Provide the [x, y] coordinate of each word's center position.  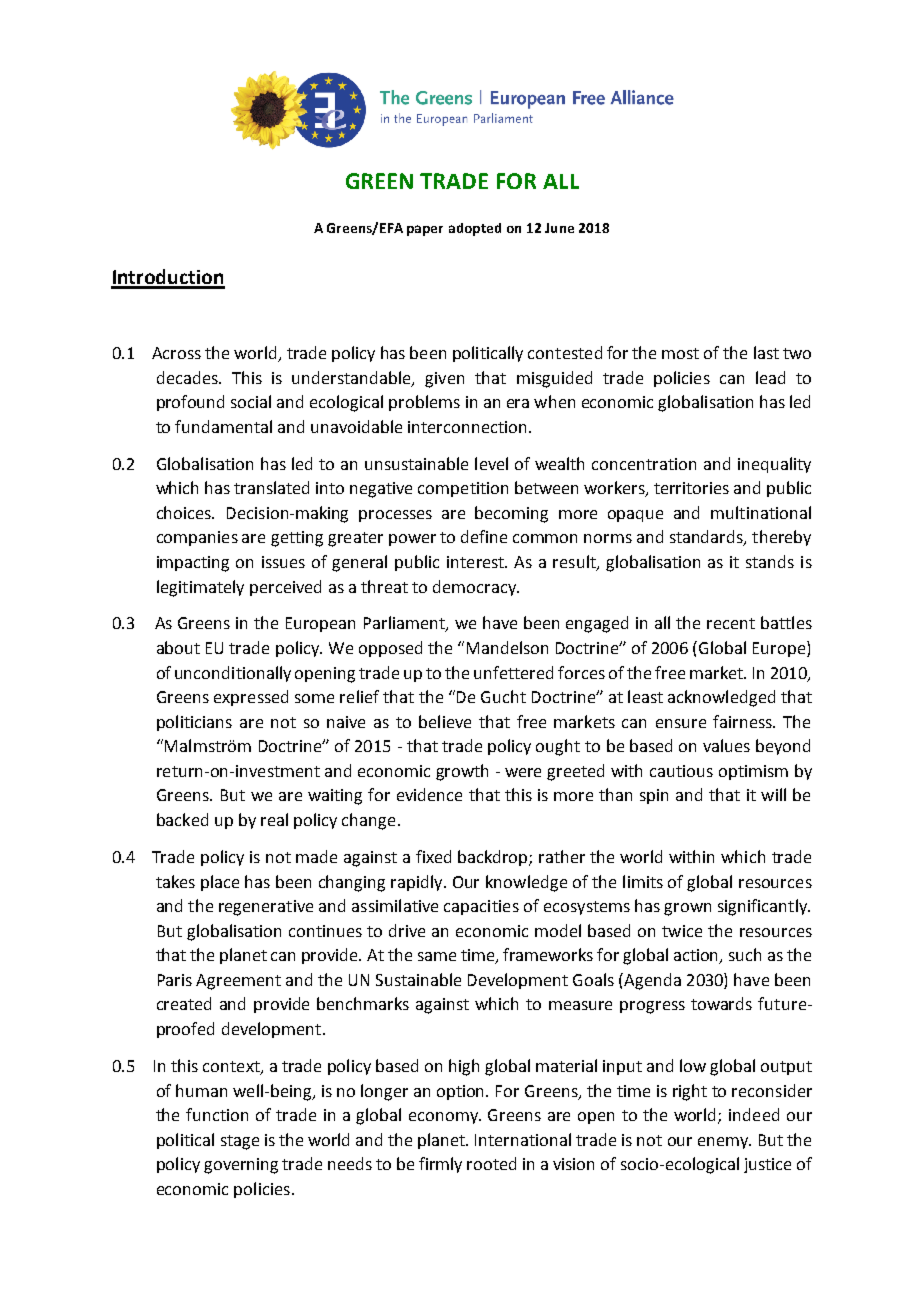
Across [176, 353]
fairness [743, 721]
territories [691, 488]
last [766, 352]
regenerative [266, 908]
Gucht [503, 696]
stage [240, 1142]
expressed [251, 698]
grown [687, 909]
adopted [475, 229]
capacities [481, 907]
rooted [491, 1163]
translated [271, 487]
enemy [724, 1143]
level [491, 463]
